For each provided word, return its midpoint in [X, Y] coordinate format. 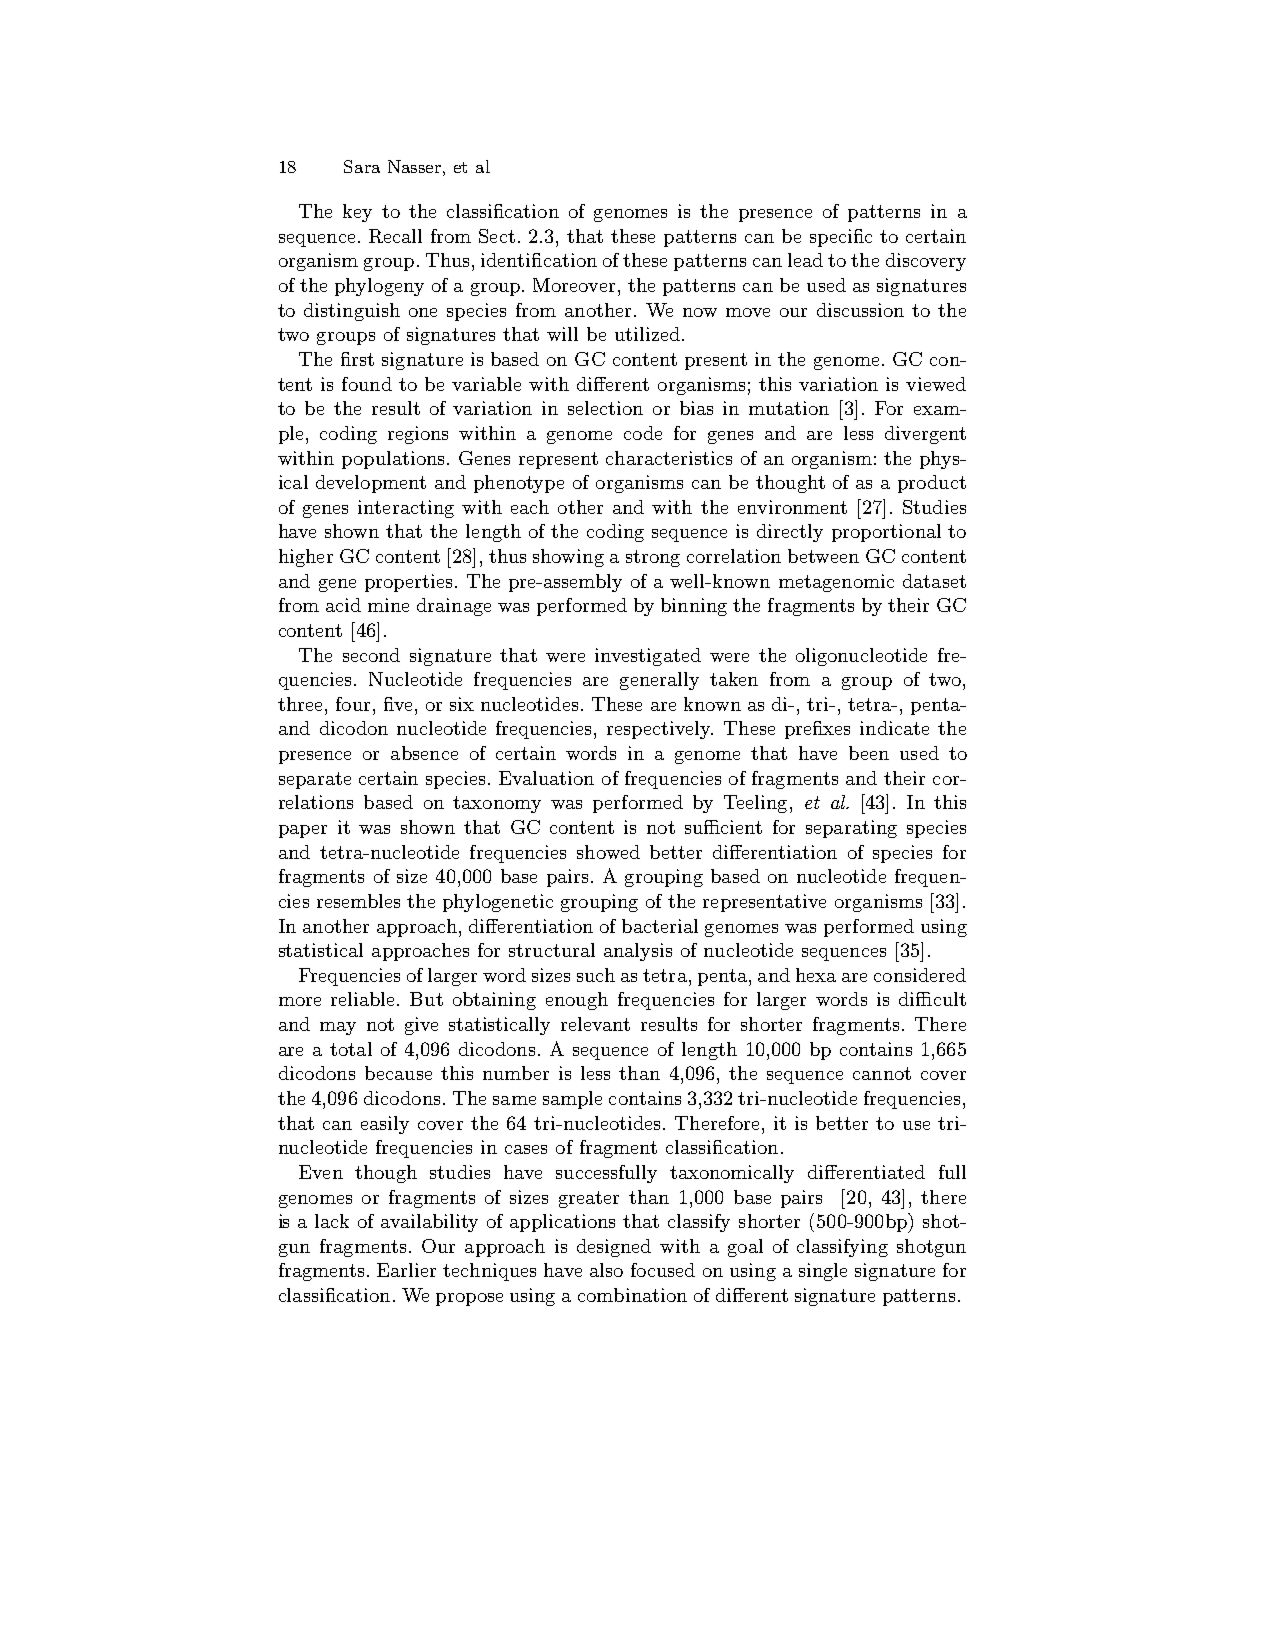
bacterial [660, 926]
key [357, 213]
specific [841, 238]
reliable [362, 999]
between [823, 556]
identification [539, 260]
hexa [816, 975]
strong [653, 558]
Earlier [406, 1270]
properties [410, 583]
